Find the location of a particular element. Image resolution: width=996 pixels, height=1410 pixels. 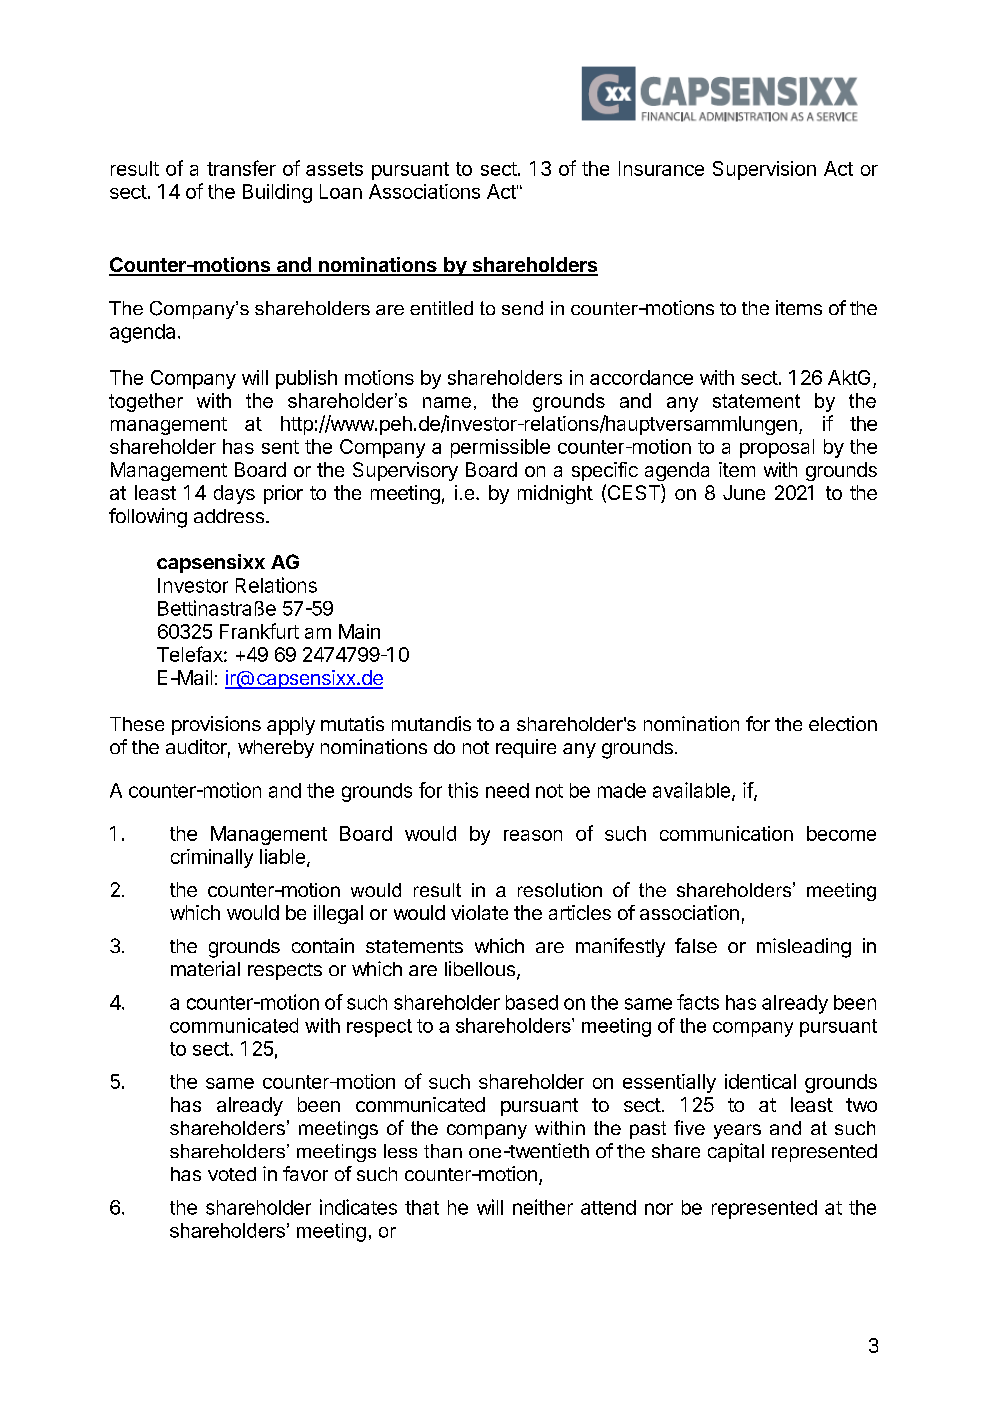

election is located at coordinates (843, 723).
